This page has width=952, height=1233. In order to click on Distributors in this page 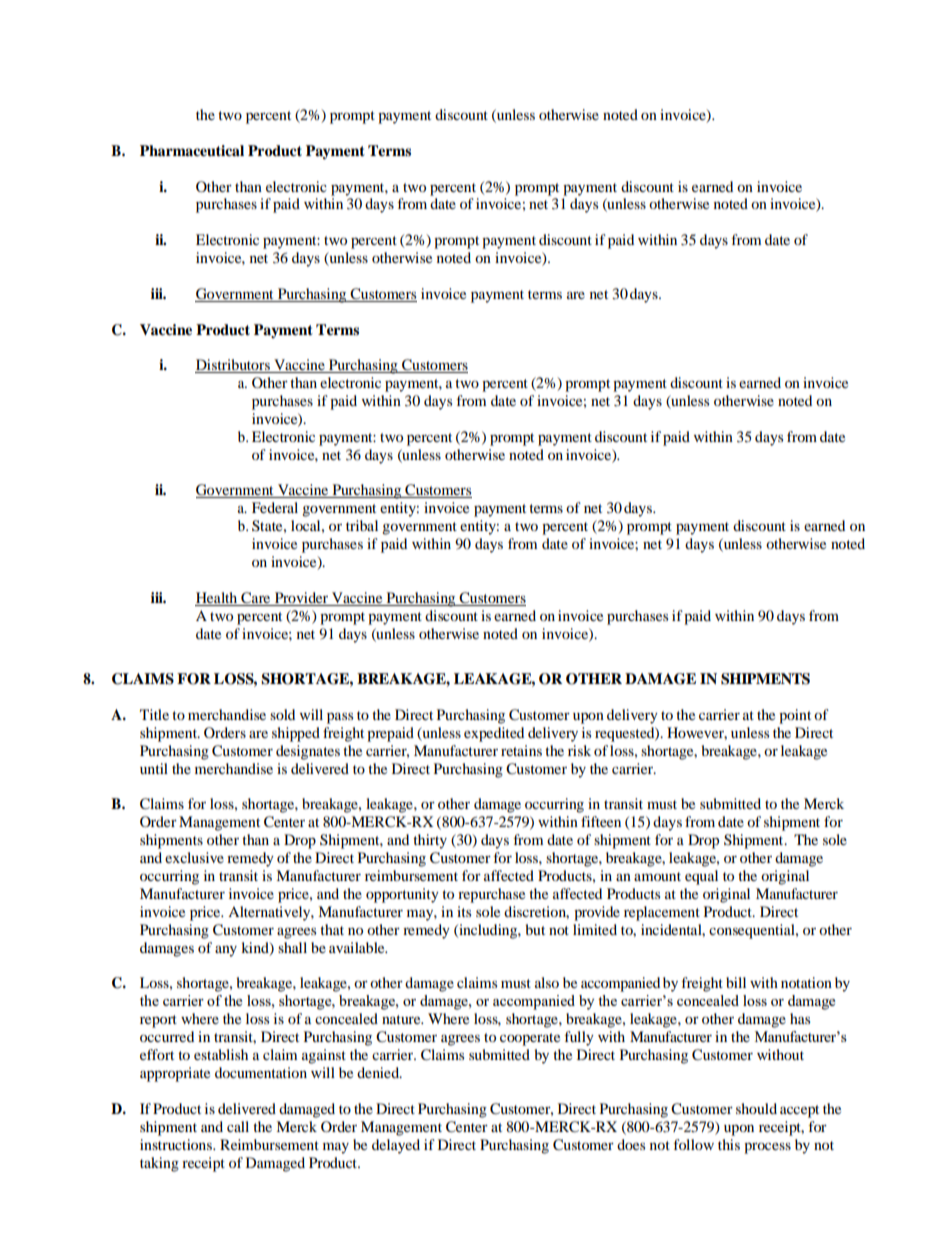, I will do `click(233, 366)`.
